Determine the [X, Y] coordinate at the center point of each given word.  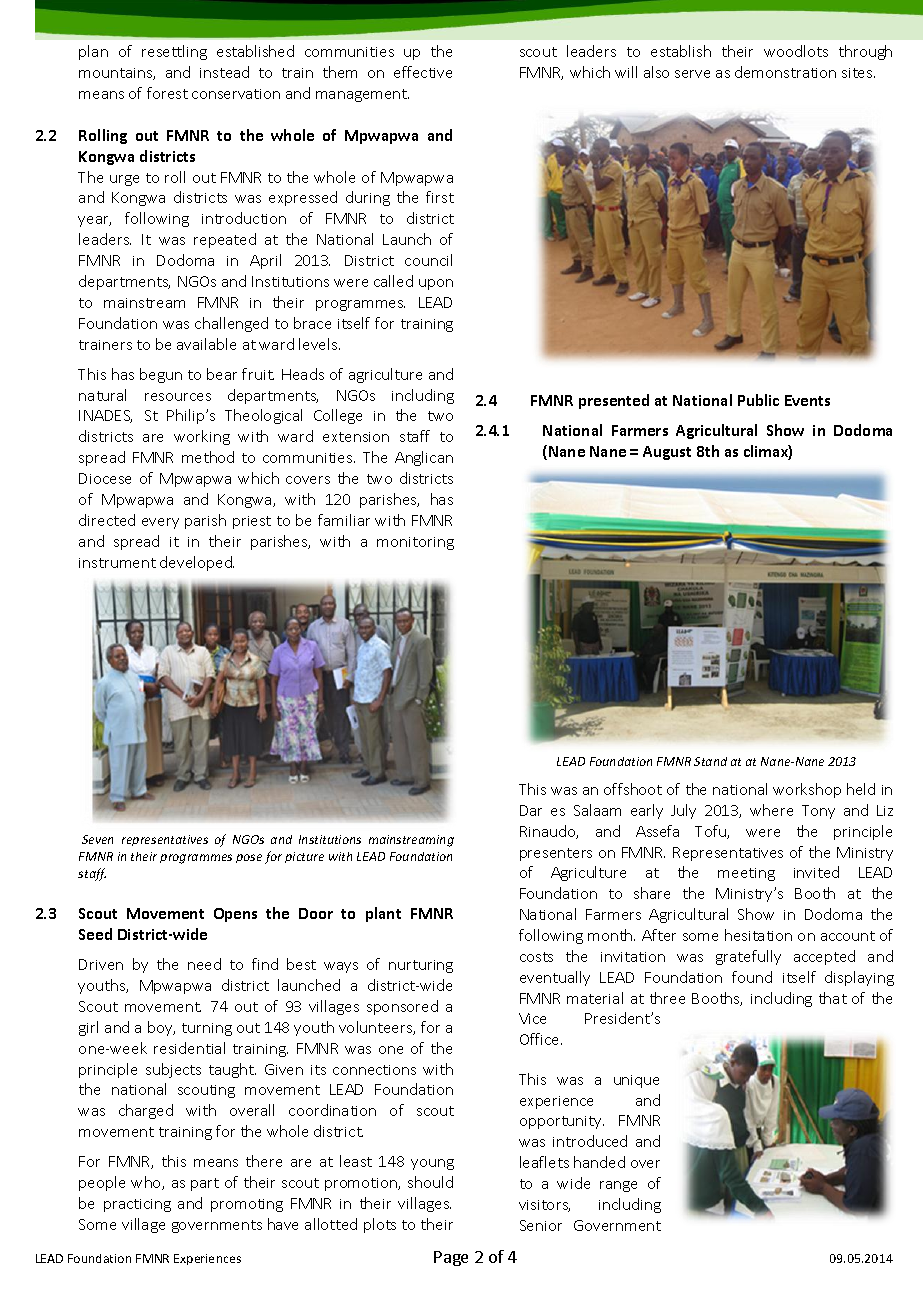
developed [197, 563]
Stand [710, 761]
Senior [541, 1225]
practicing [137, 1205]
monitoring [415, 543]
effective [423, 72]
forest [167, 93]
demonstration [785, 72]
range [618, 1186]
